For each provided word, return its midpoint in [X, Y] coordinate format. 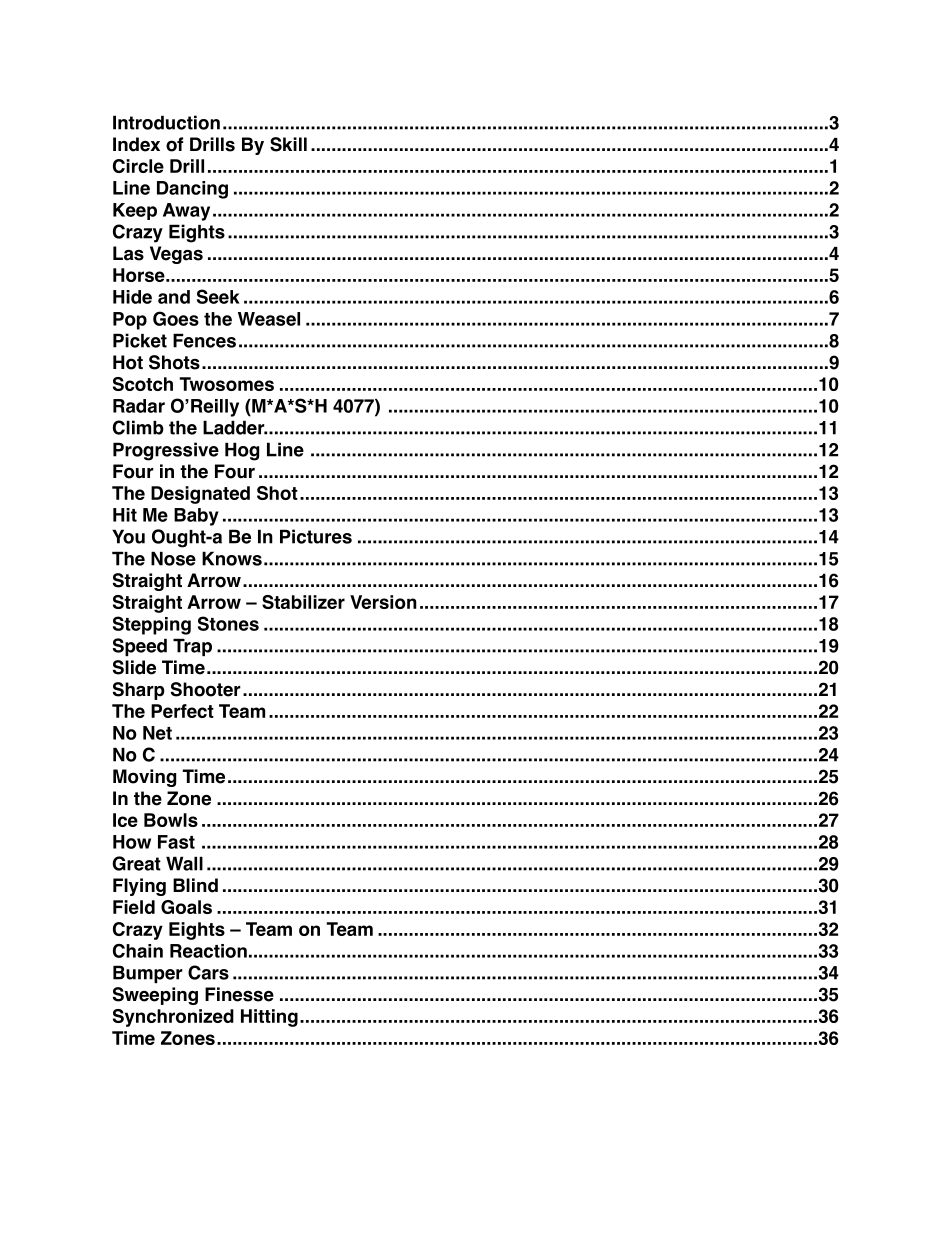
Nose [173, 558]
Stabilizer [303, 602]
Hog [242, 451]
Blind [195, 885]
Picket [140, 340]
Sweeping [155, 996]
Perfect [182, 711]
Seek [218, 296]
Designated [200, 495]
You [128, 536]
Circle [138, 166]
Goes [176, 318]
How [132, 842]
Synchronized [173, 1018]
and [174, 297]
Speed [140, 647]
